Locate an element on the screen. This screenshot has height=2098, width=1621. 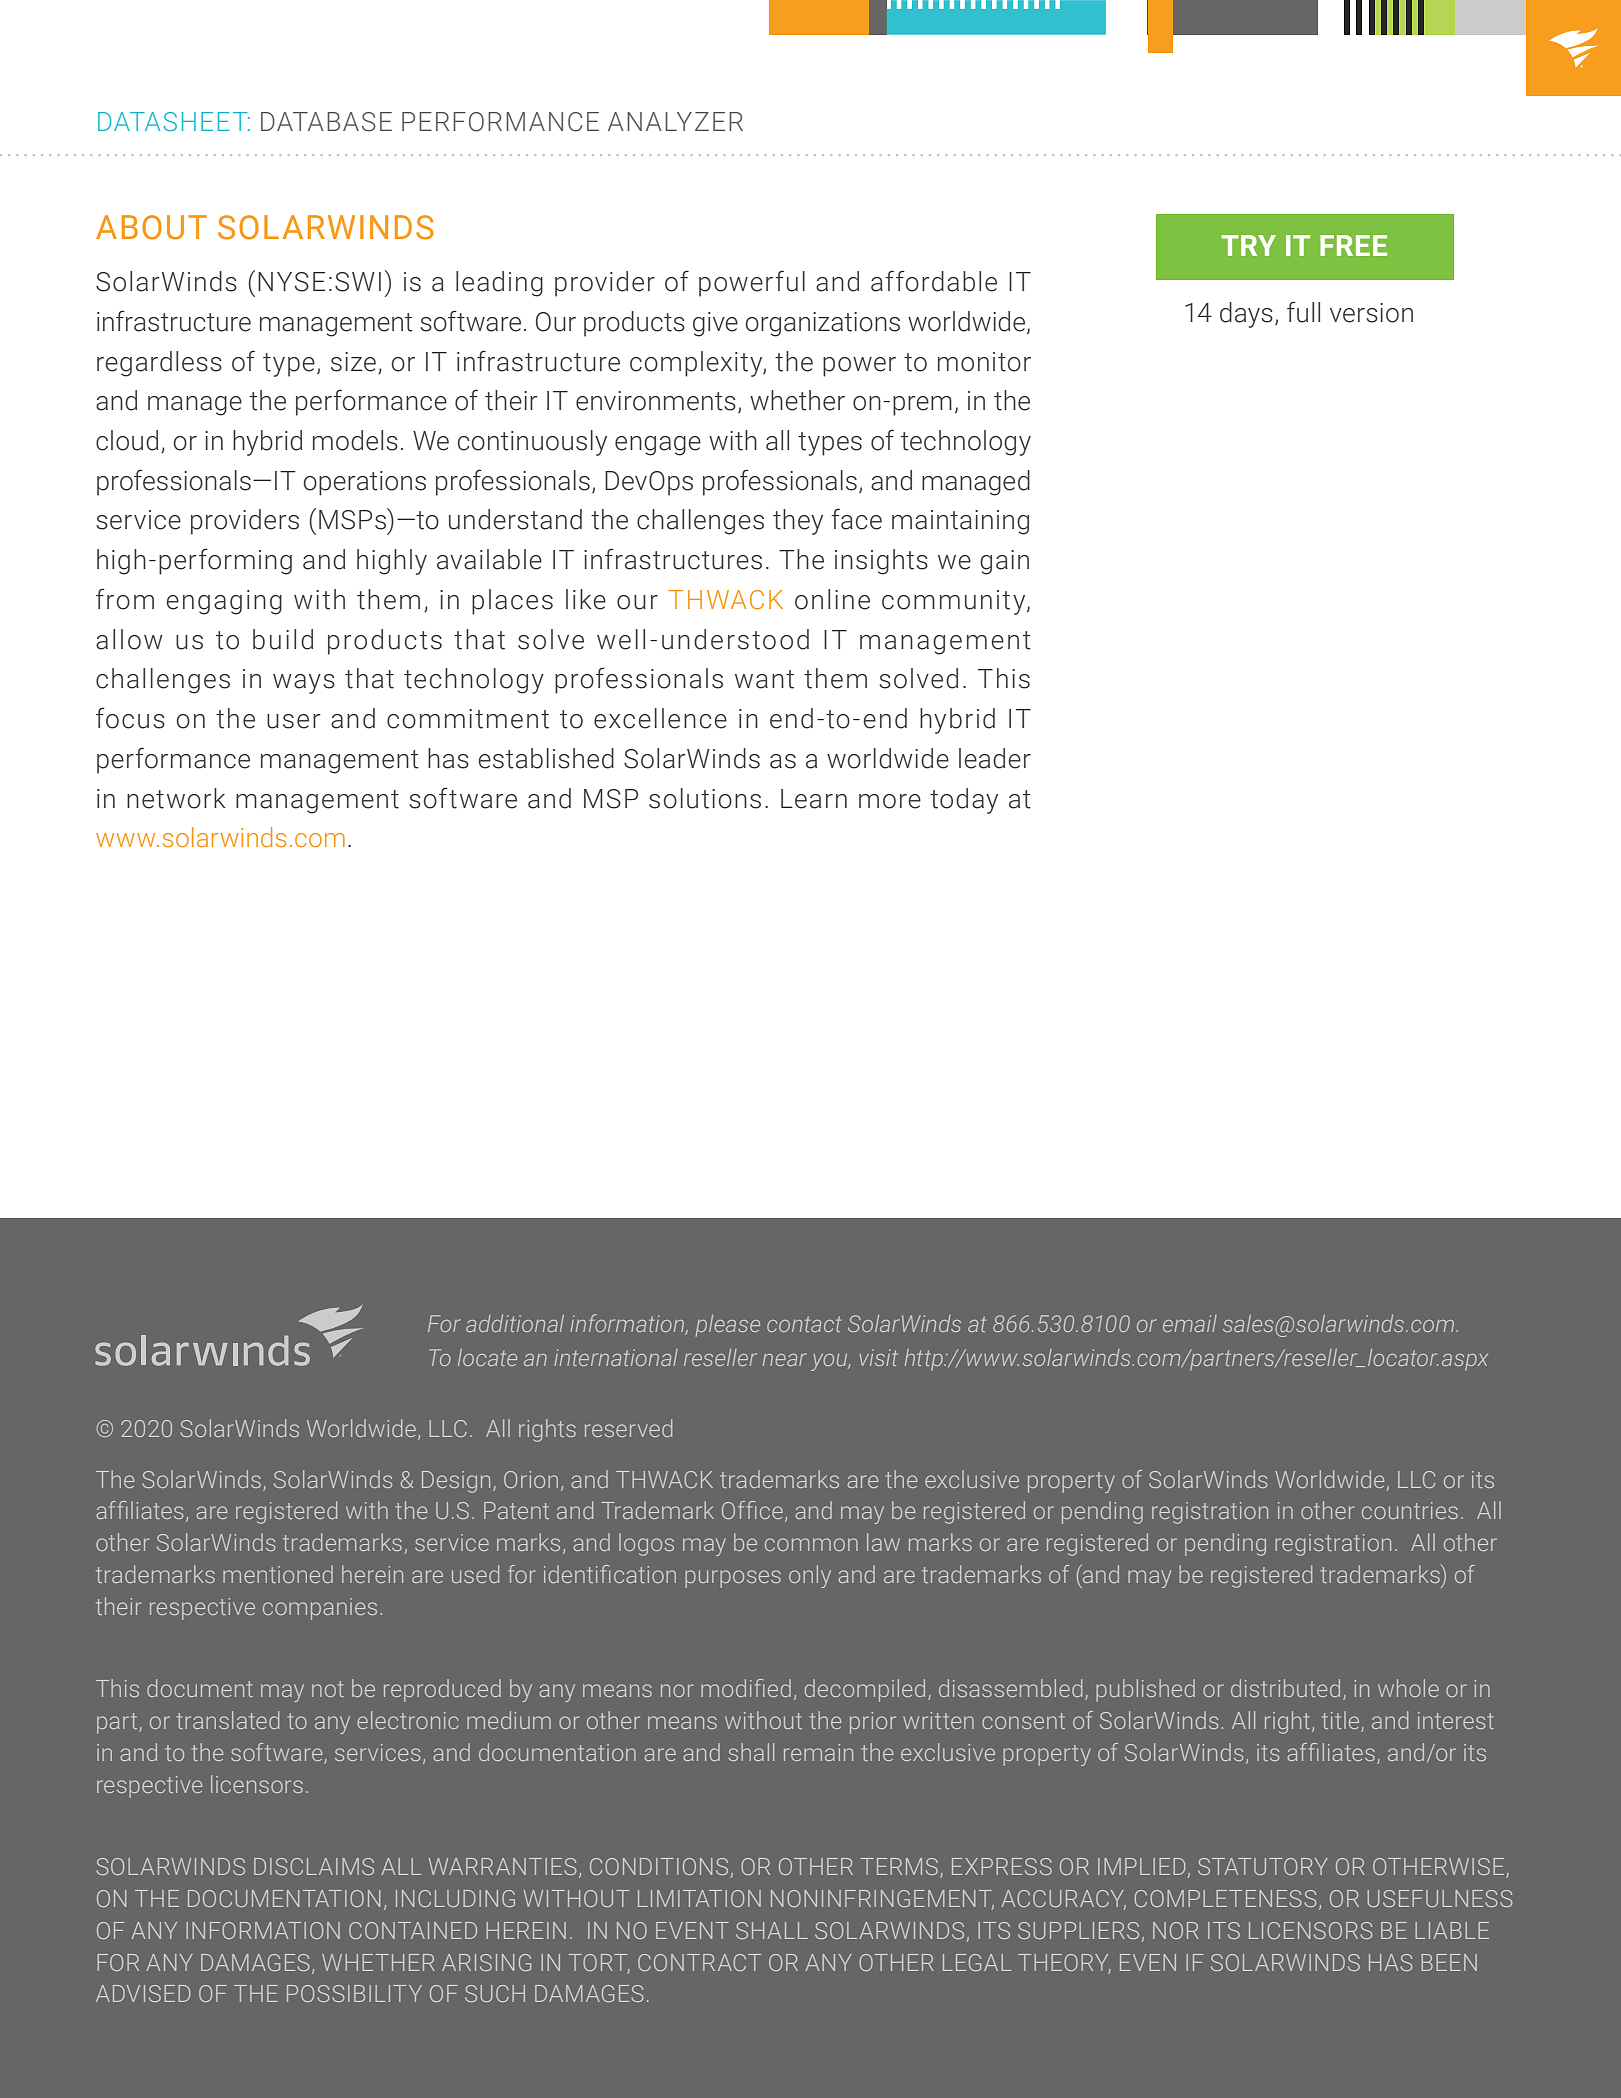
Learn is located at coordinates (814, 799).
